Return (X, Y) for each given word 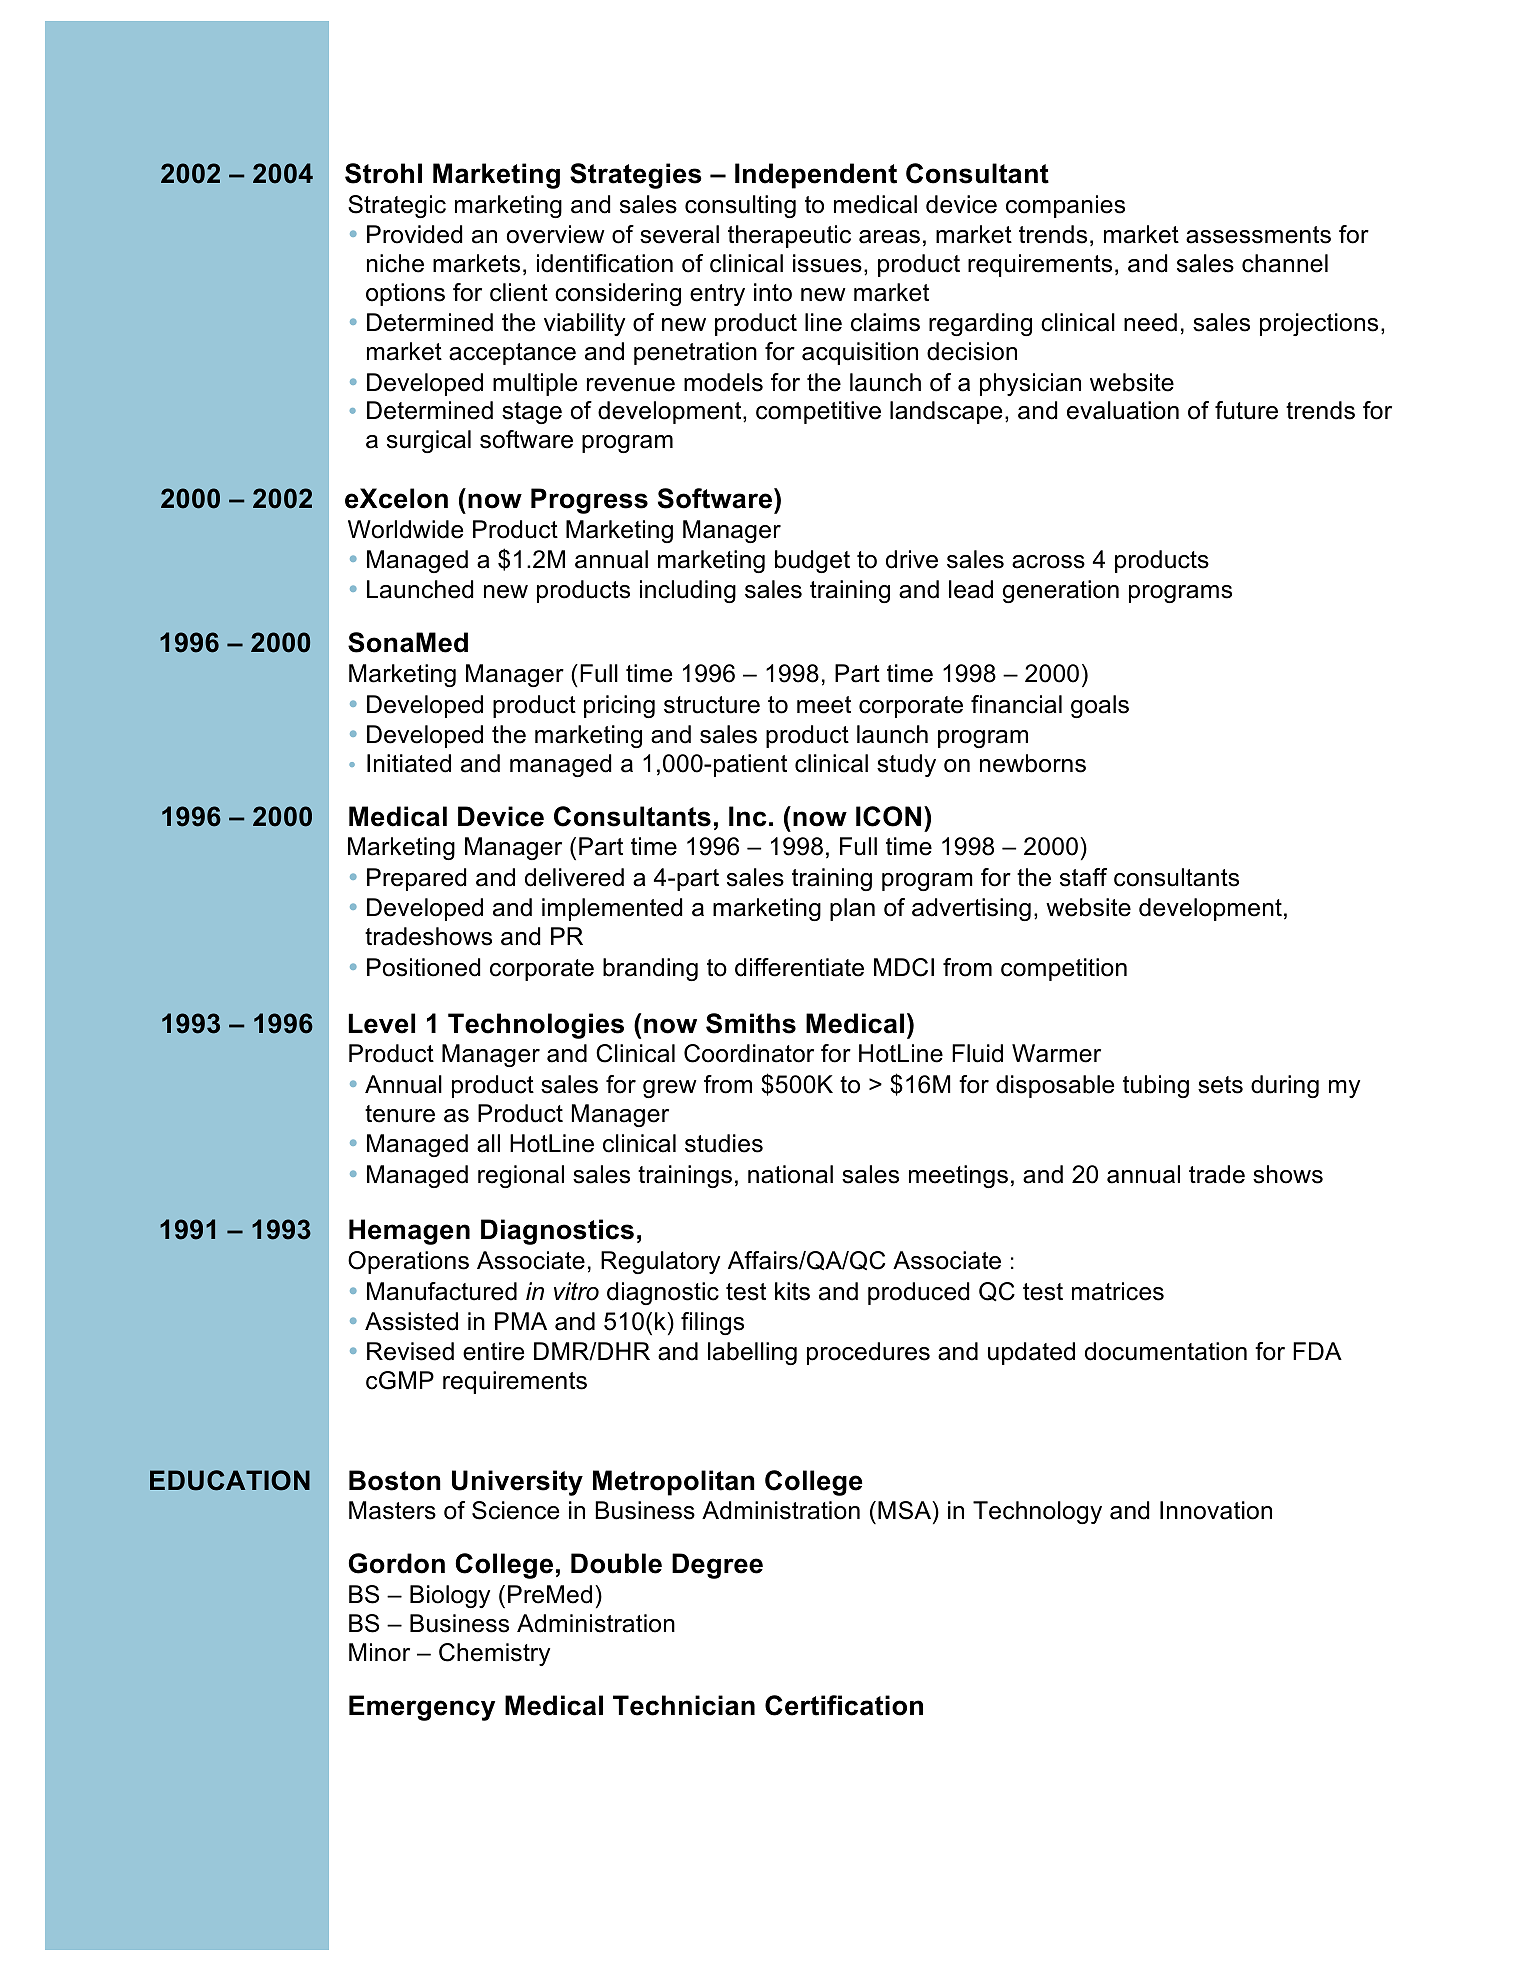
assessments (1258, 235)
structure (712, 705)
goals (1100, 706)
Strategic (397, 206)
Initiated (409, 763)
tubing (1156, 1086)
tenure (400, 1114)
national (790, 1174)
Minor (379, 1652)
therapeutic (789, 236)
